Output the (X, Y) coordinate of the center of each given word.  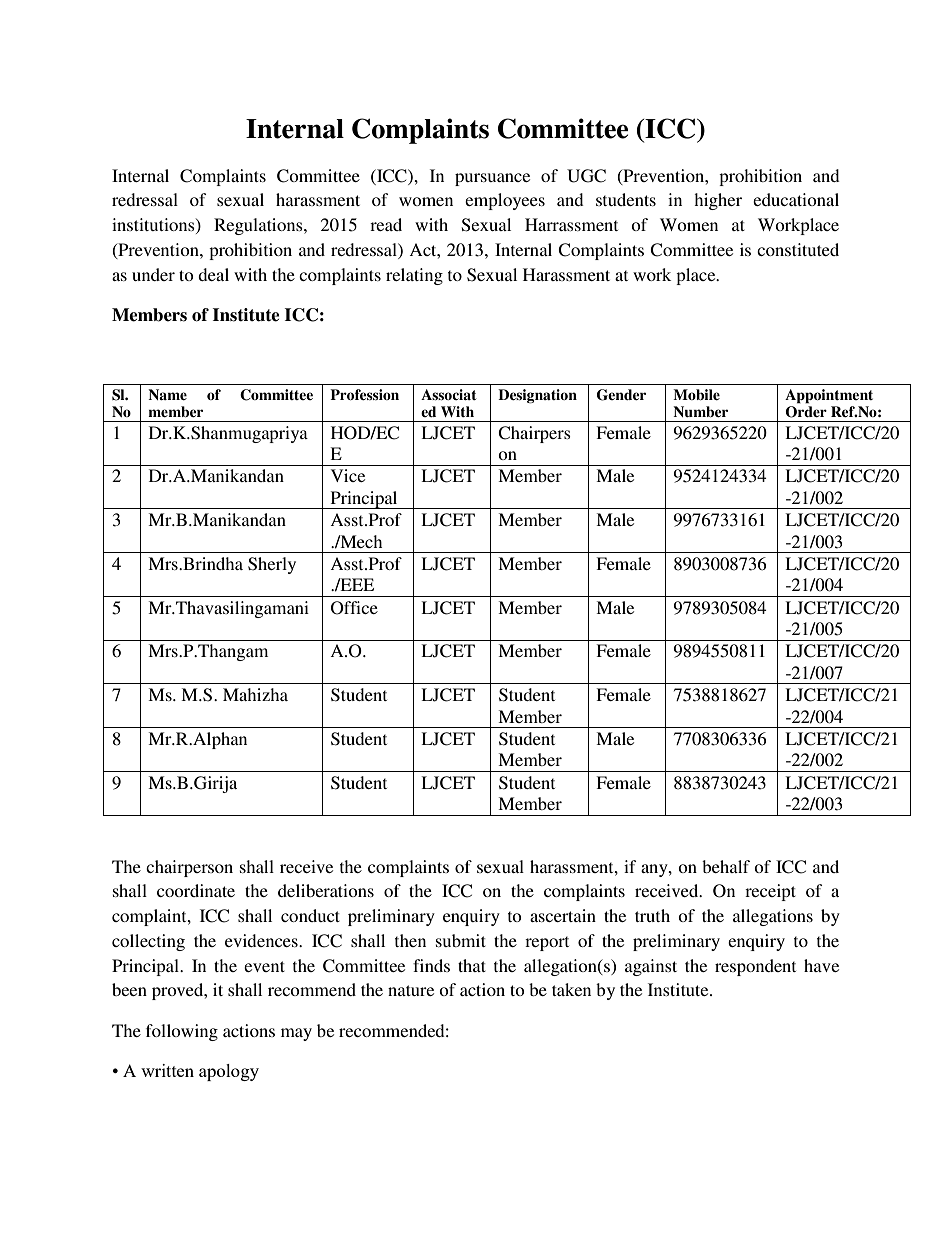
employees (505, 201)
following (182, 1032)
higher (718, 201)
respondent (755, 967)
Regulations (259, 226)
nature (411, 990)
